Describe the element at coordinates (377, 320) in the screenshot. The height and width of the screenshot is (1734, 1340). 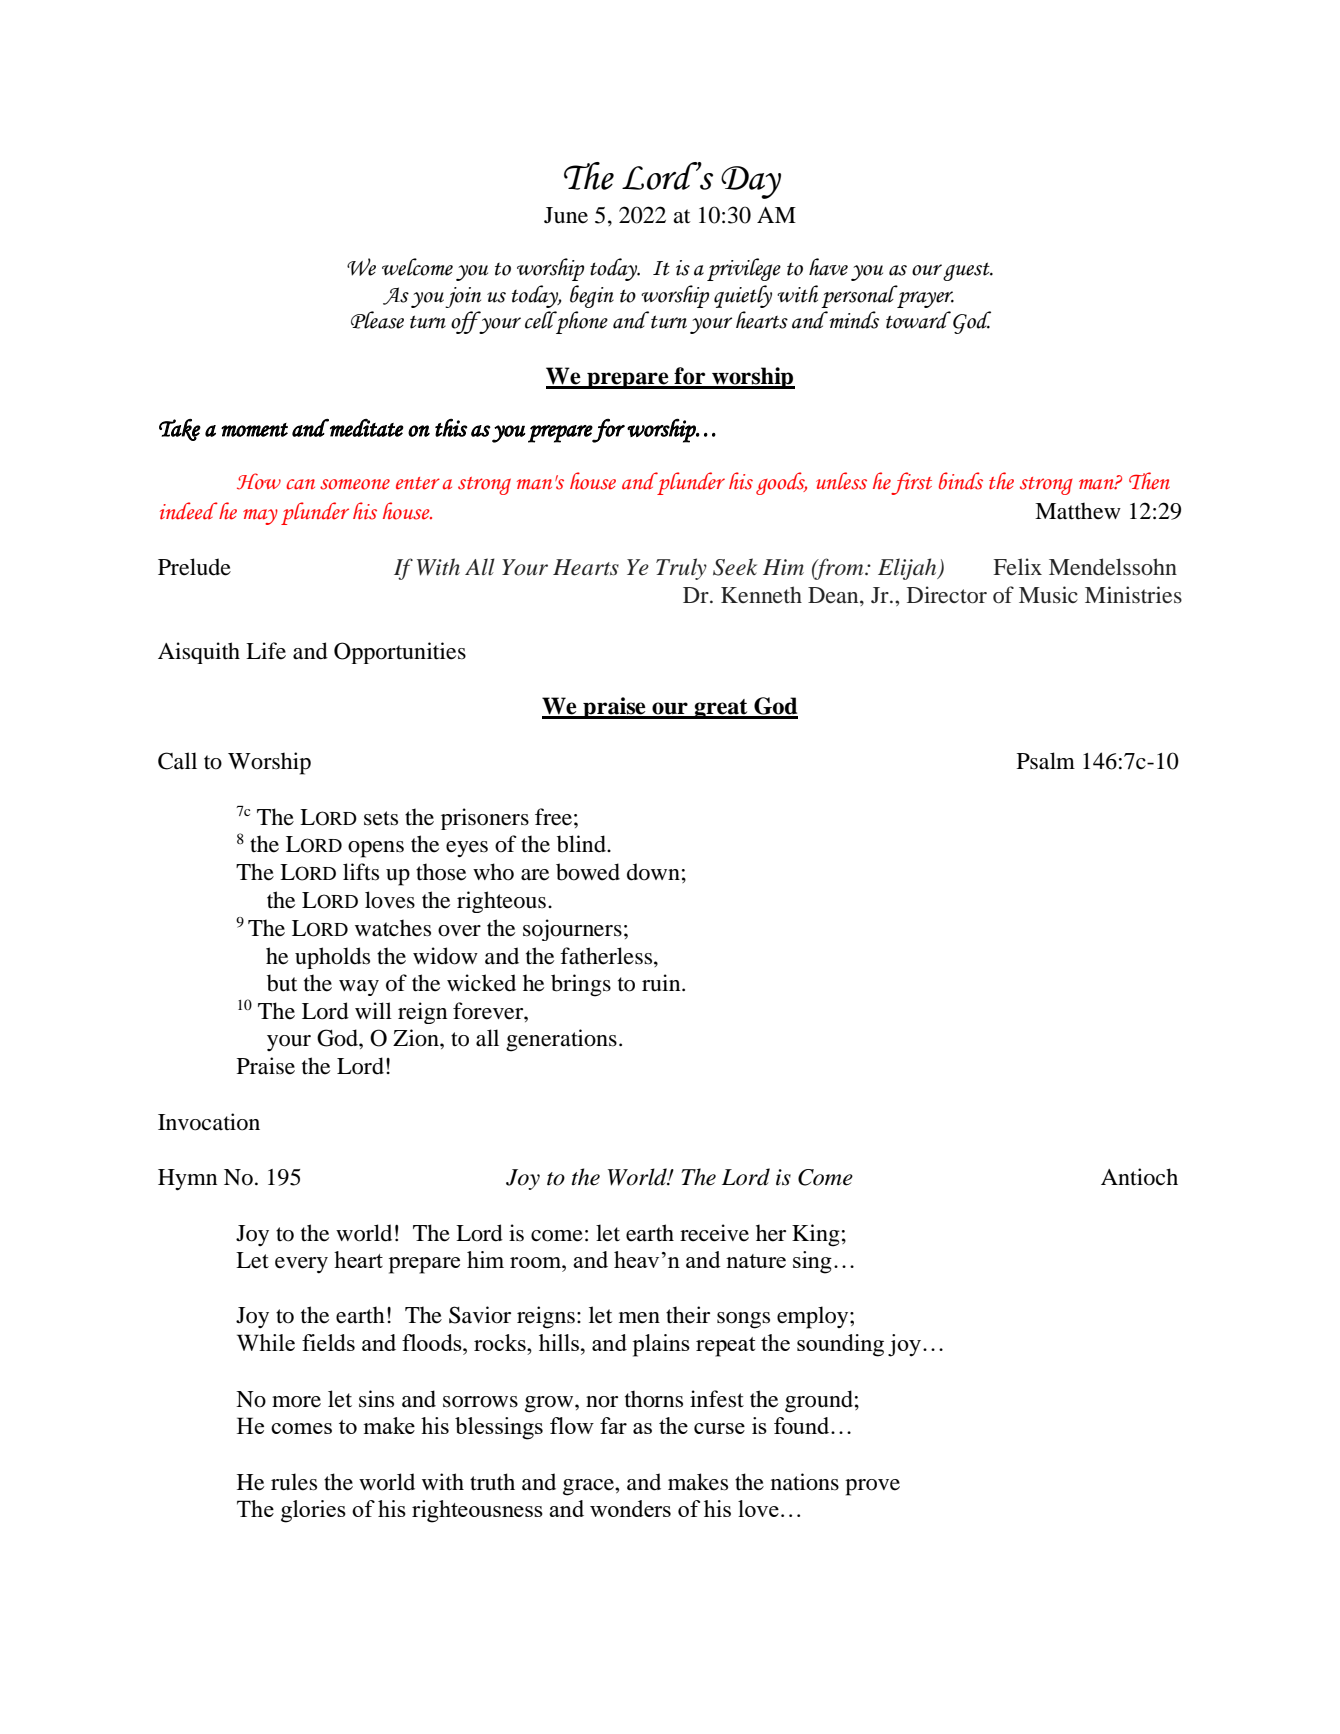
I see `Please` at that location.
